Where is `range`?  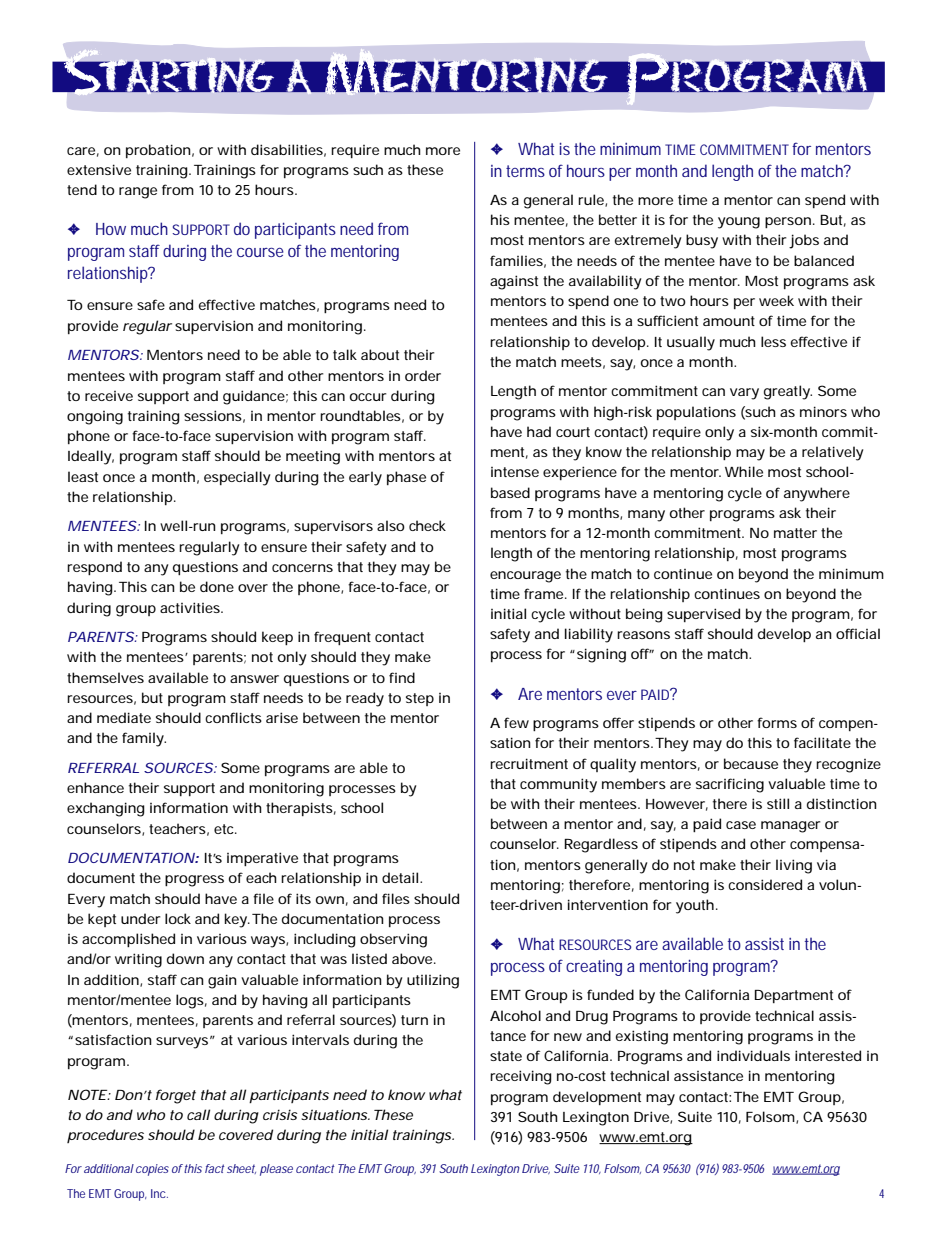 range is located at coordinates (138, 193).
